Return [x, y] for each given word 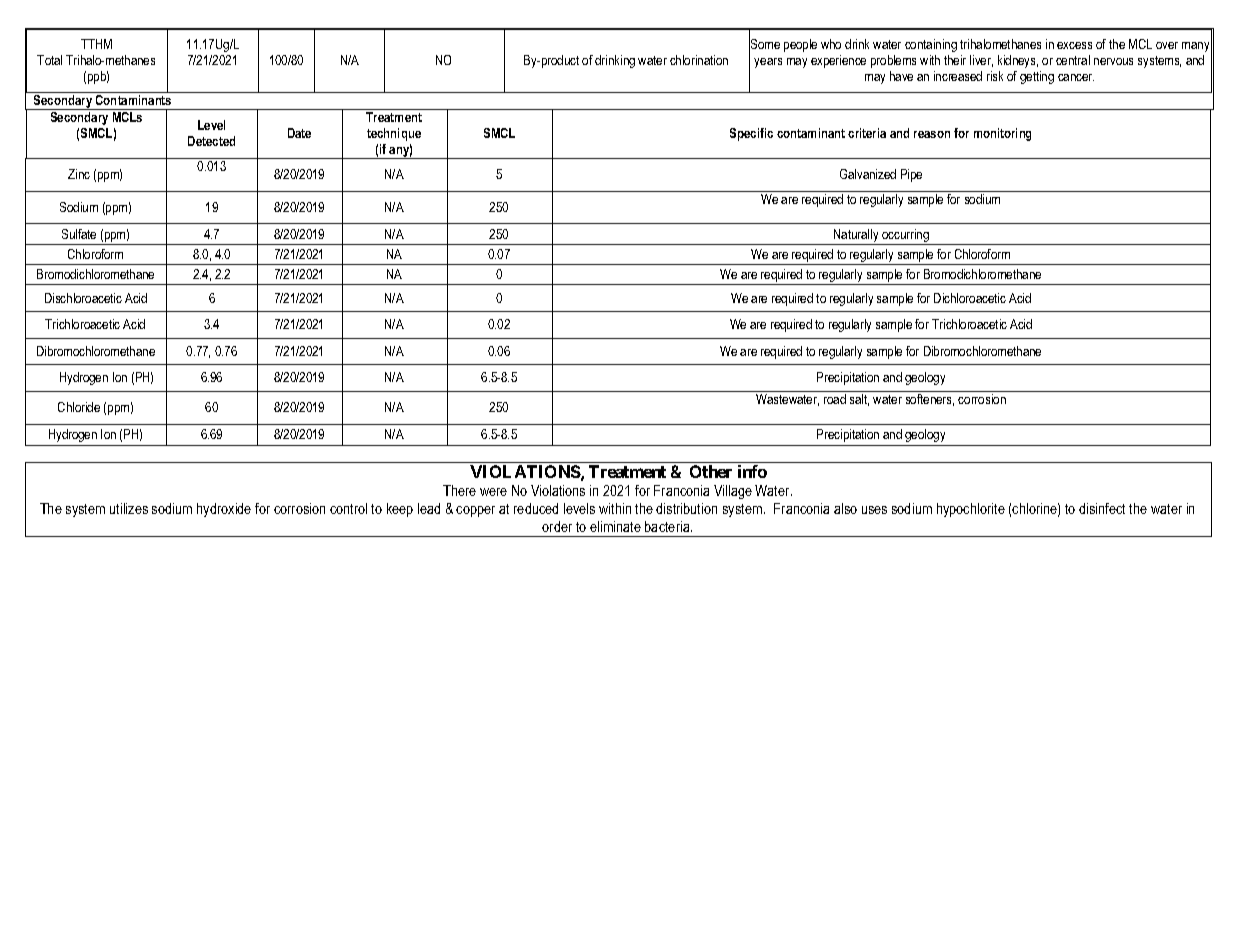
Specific [751, 134]
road [835, 399]
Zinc [79, 174]
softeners [930, 400]
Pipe [911, 175]
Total [49, 60]
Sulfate [79, 234]
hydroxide [224, 510]
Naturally [856, 237]
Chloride [79, 407]
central [1073, 60]
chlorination [699, 60]
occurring [905, 237]
